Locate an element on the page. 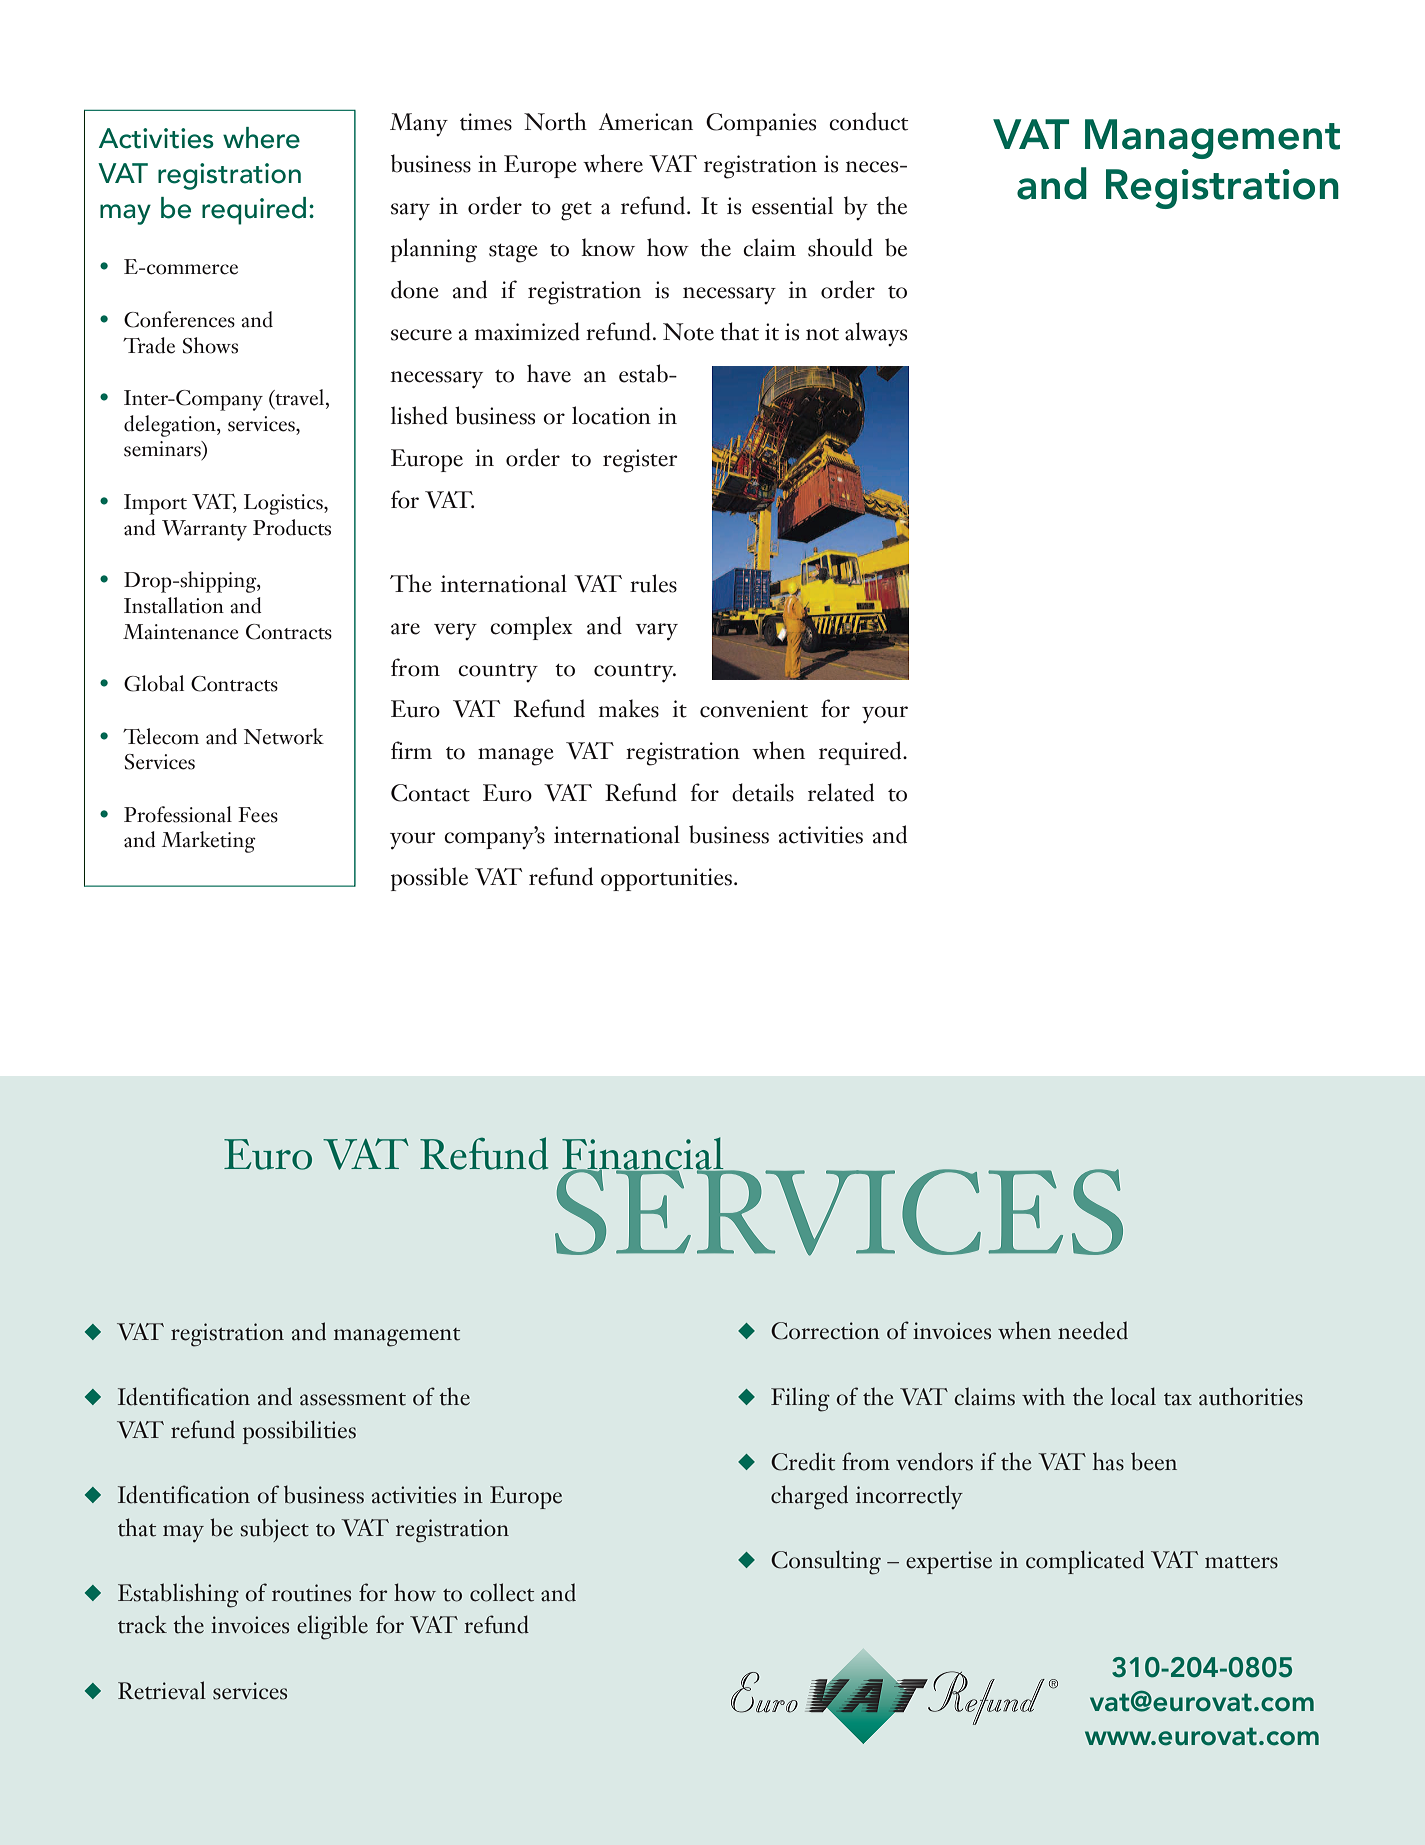 The image size is (1425, 1845). rules is located at coordinates (653, 583).
